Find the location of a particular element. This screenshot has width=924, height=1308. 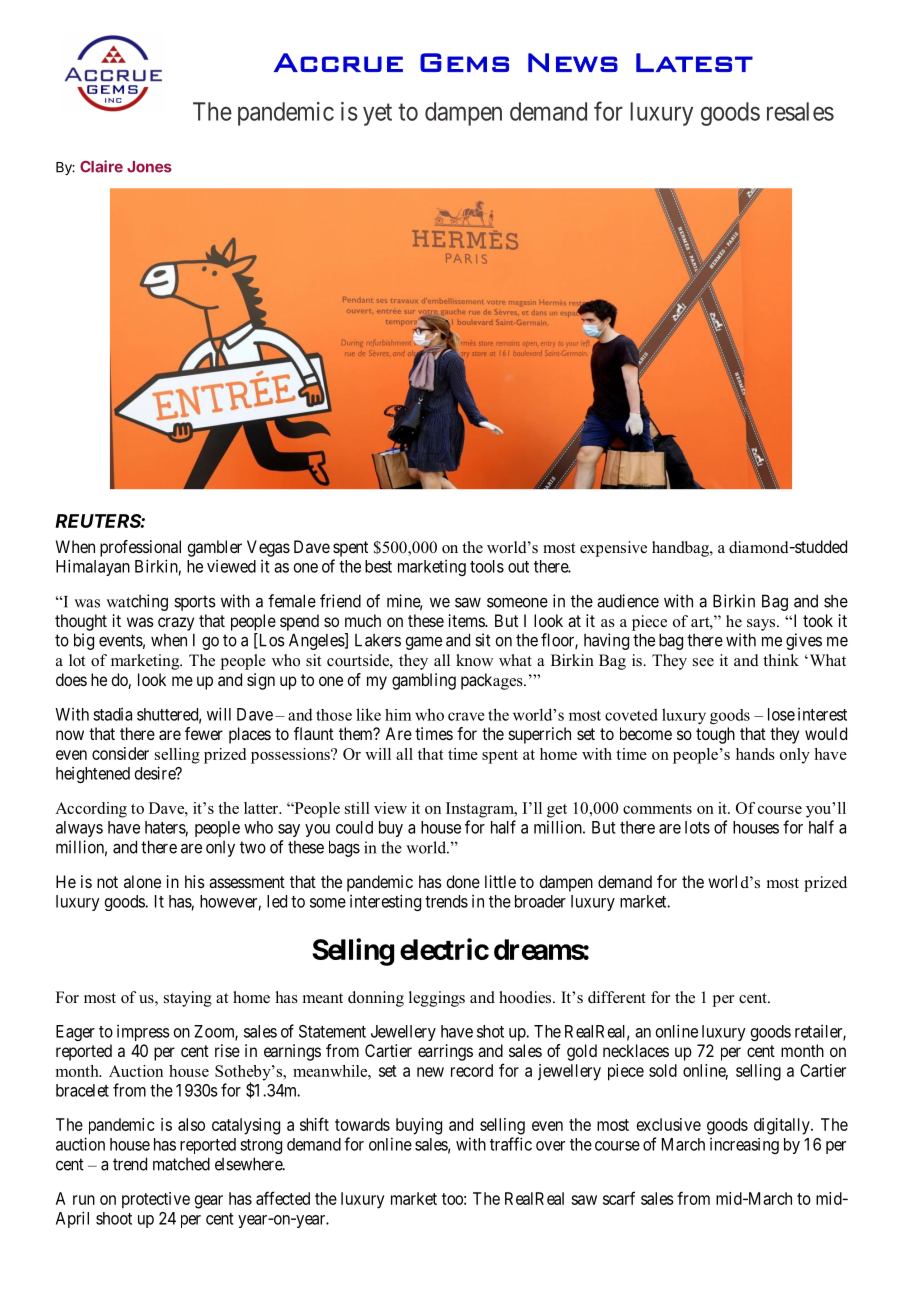

tools is located at coordinates (487, 566).
